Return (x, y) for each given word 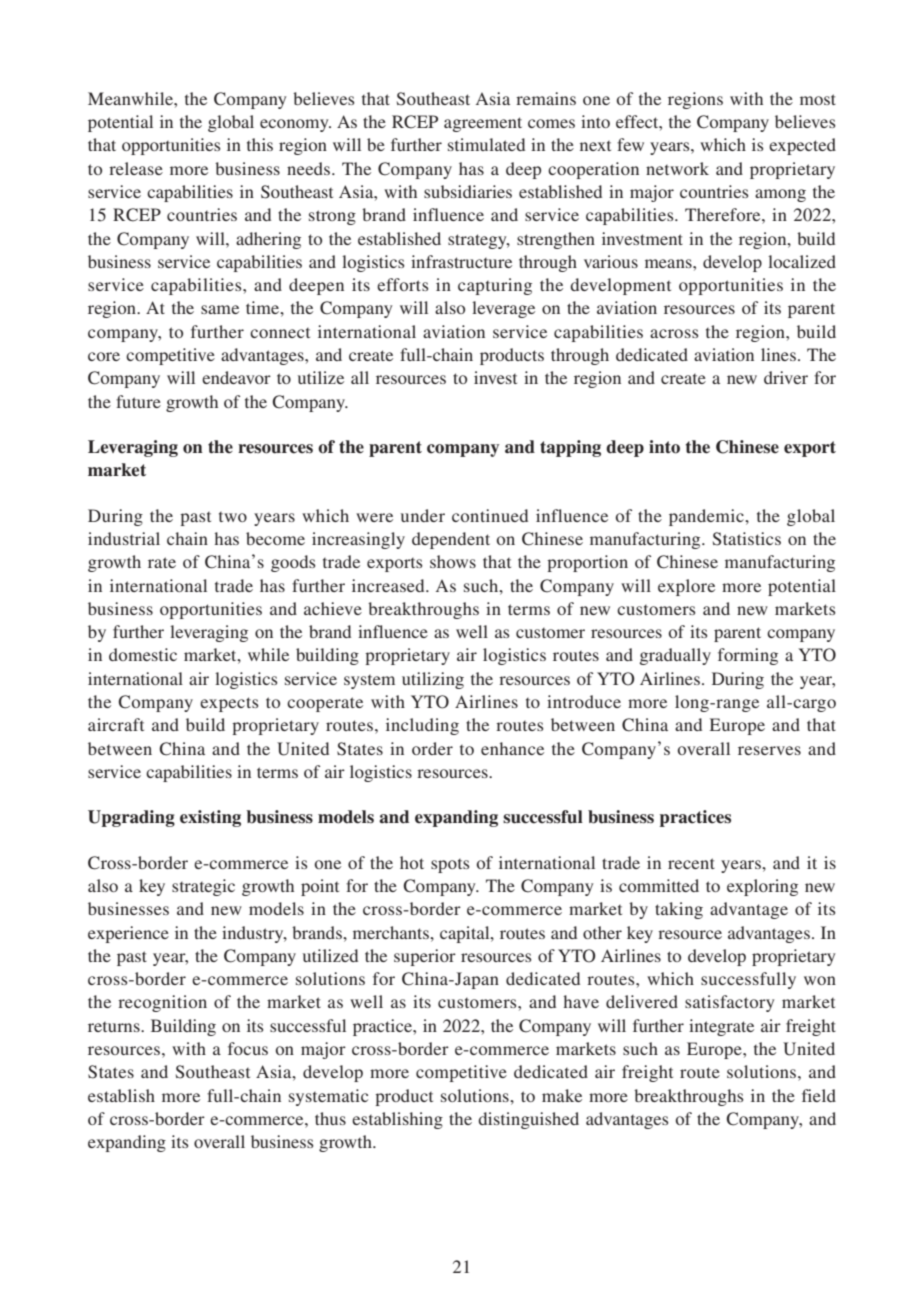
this (260, 144)
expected (802, 146)
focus (248, 1048)
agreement (483, 124)
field (819, 1095)
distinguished (528, 1120)
